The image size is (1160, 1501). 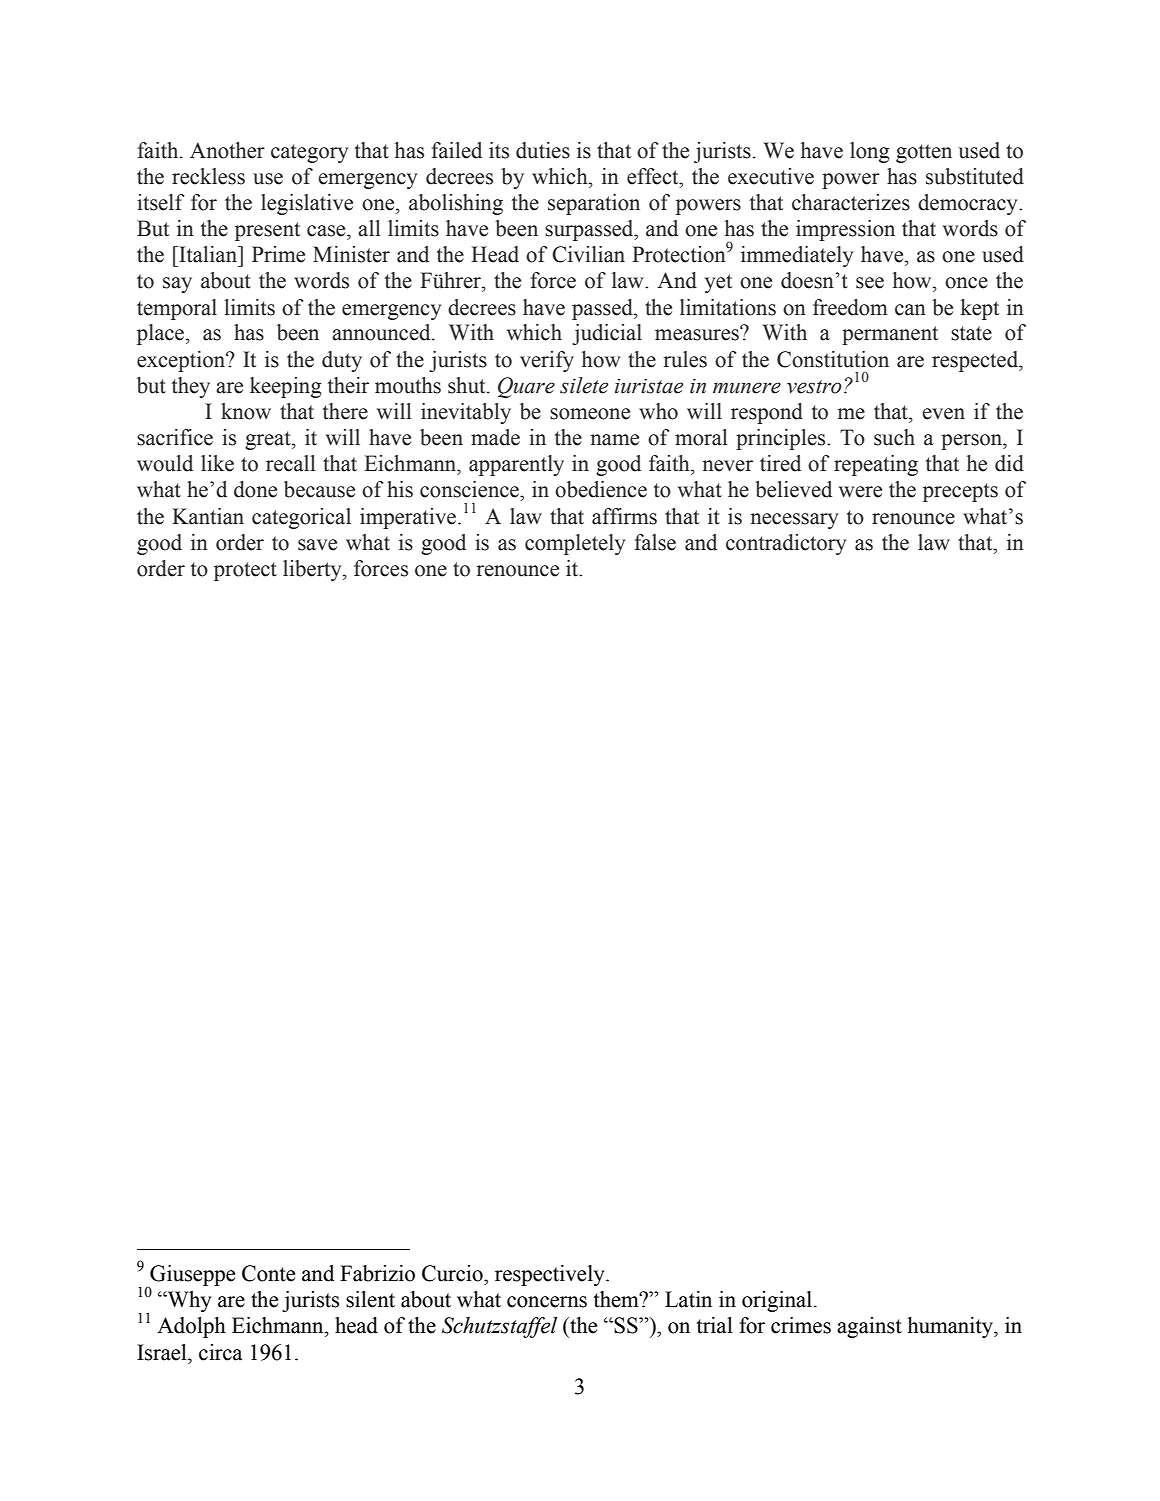 What do you see at coordinates (924, 153) in the image?
I see `gotten` at bounding box center [924, 153].
